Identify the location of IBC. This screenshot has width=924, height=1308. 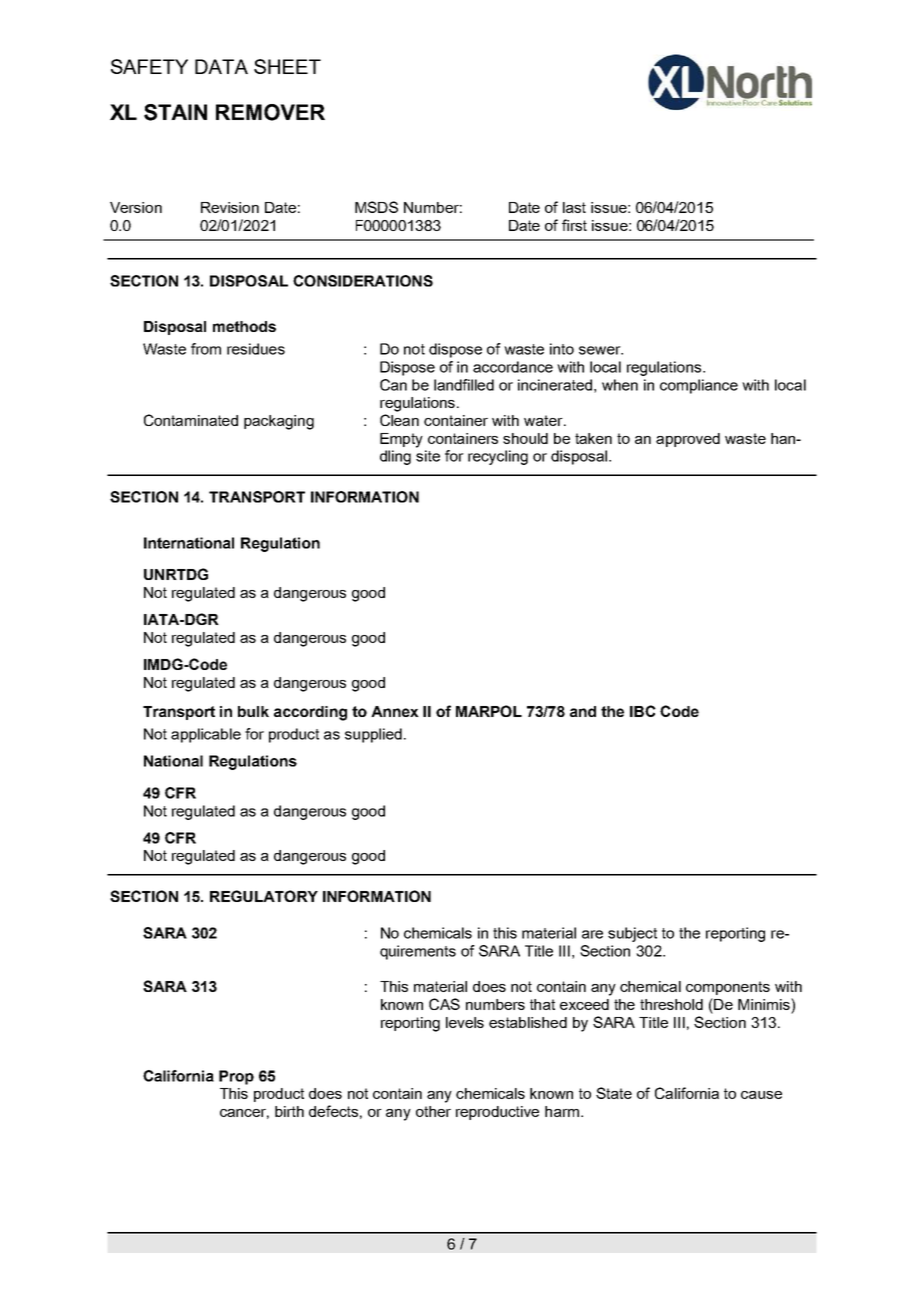
(643, 711).
